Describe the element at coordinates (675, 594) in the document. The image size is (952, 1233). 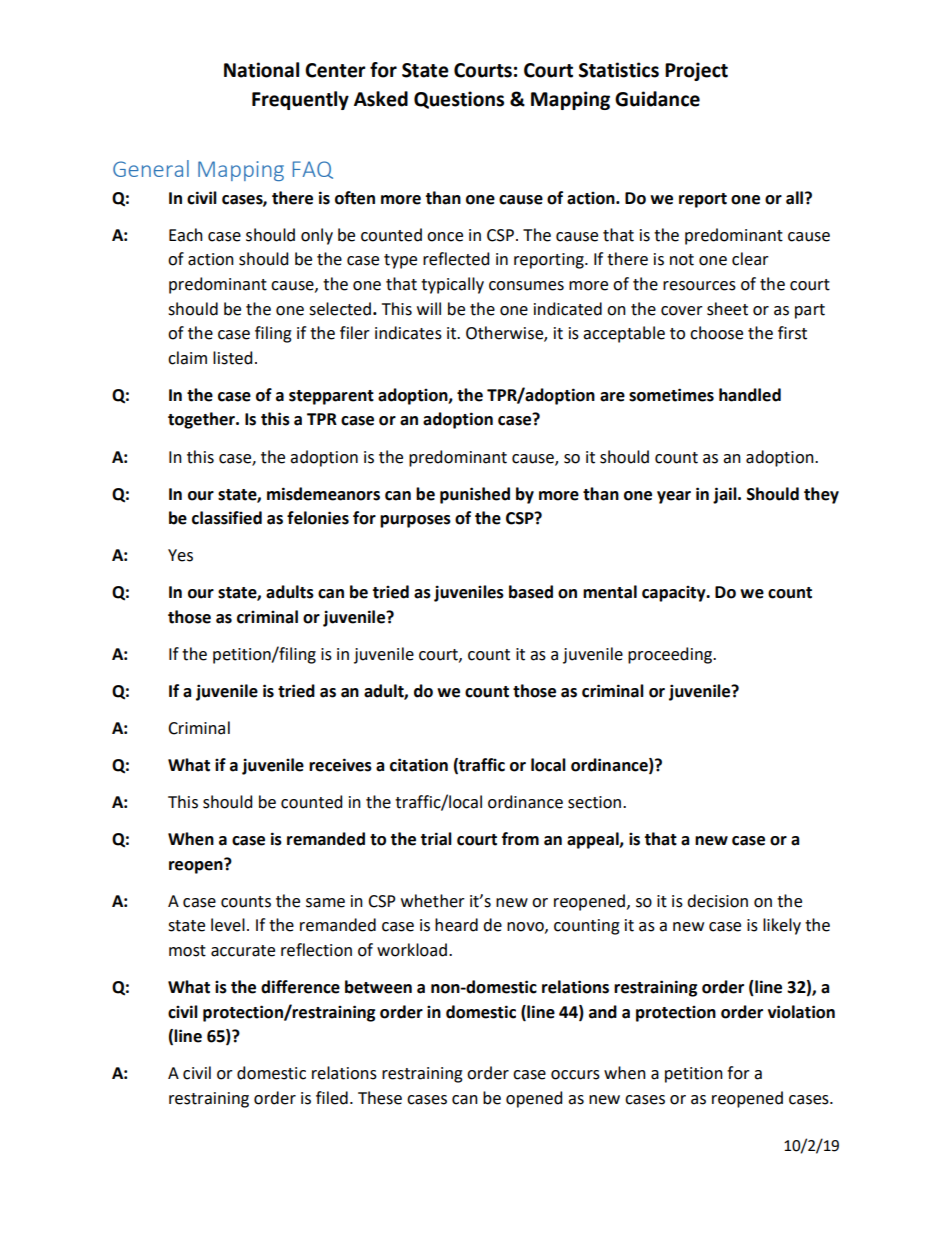
I see `capacity` at that location.
